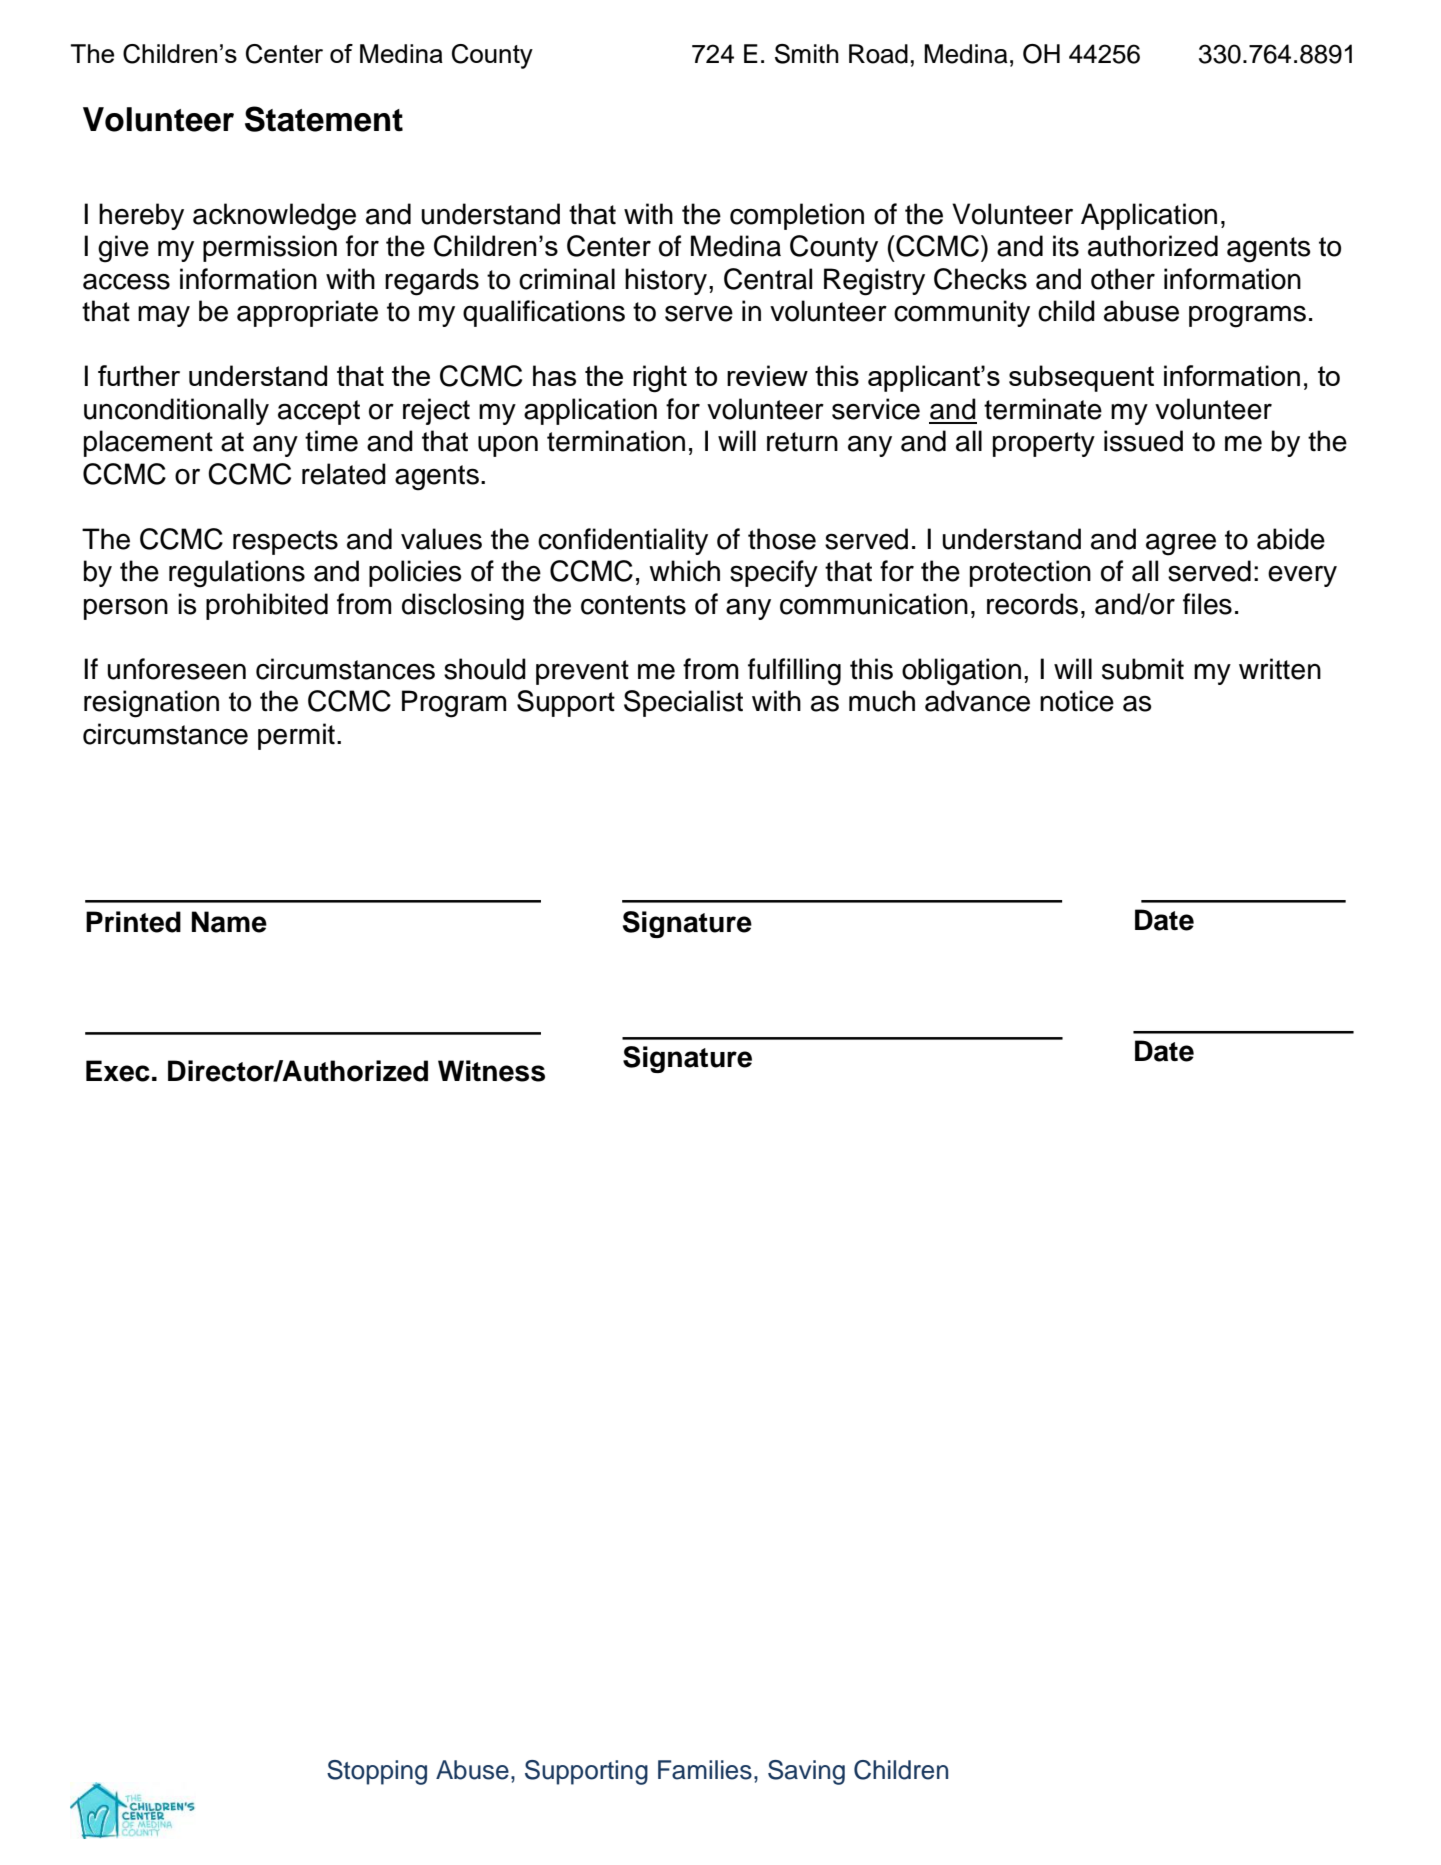 The width and height of the screenshot is (1441, 1865). What do you see at coordinates (377, 1772) in the screenshot?
I see `Stopping` at bounding box center [377, 1772].
